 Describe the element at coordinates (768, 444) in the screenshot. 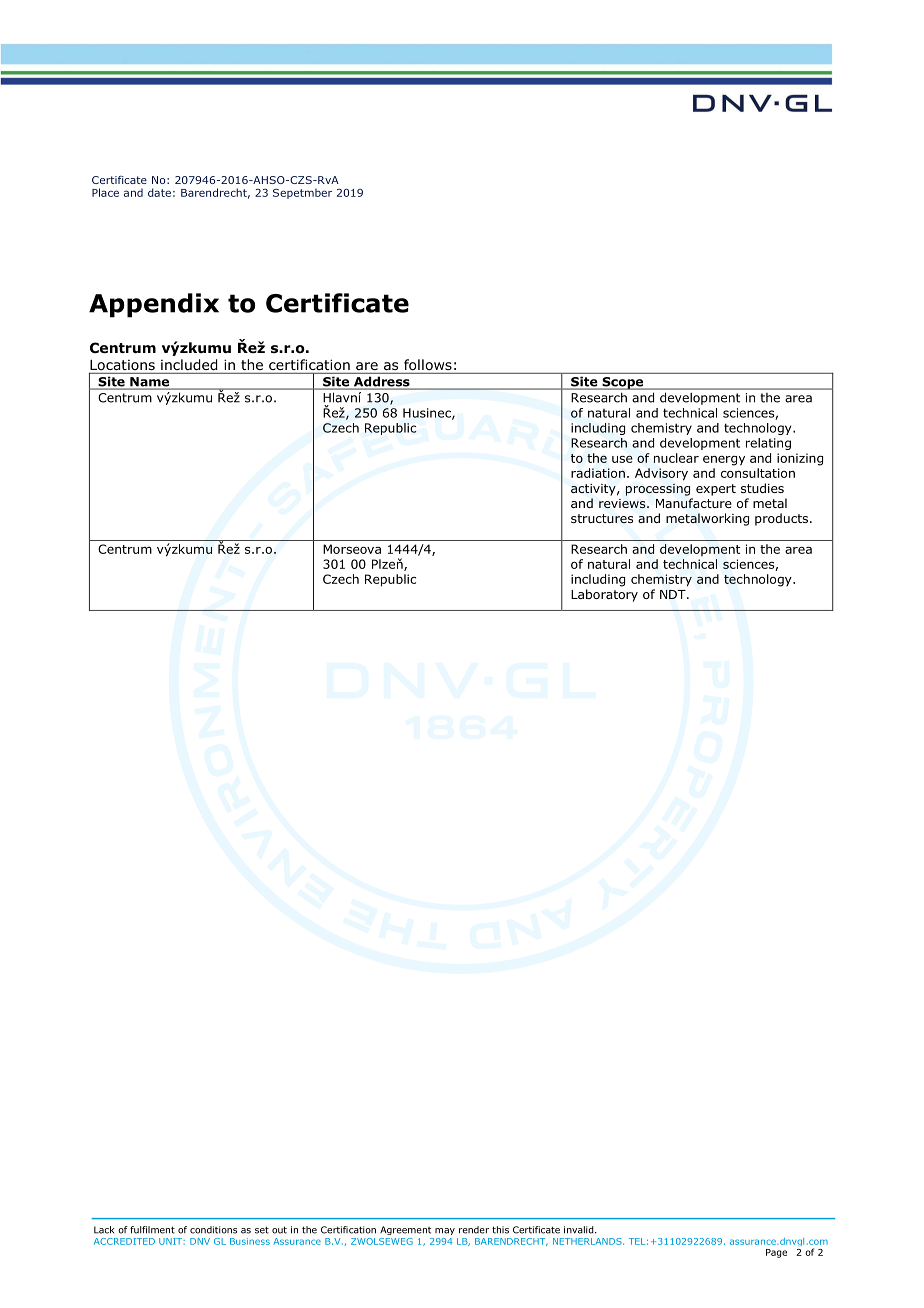

I see `relating` at that location.
